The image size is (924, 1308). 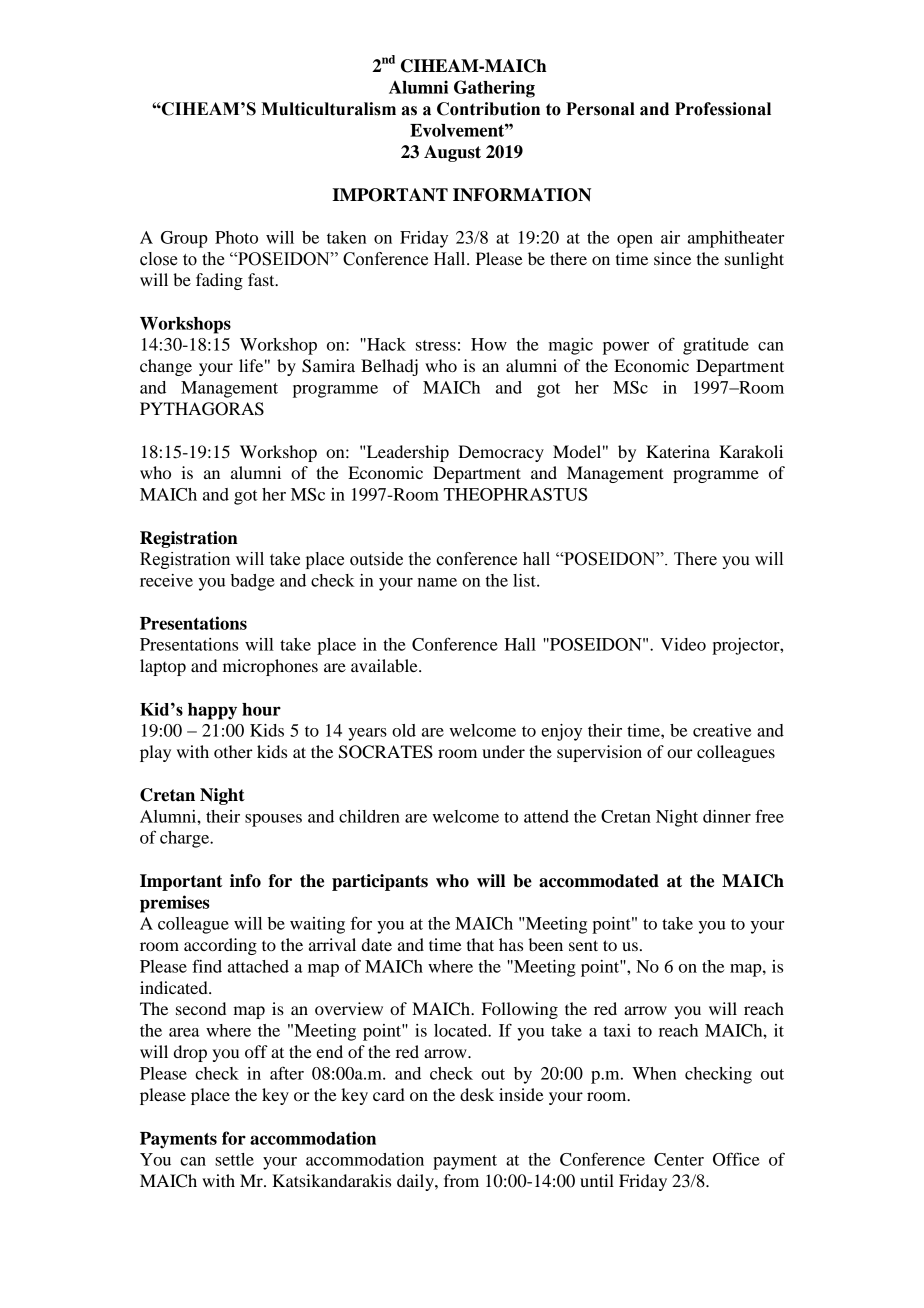 What do you see at coordinates (270, 667) in the page?
I see `microphones` at bounding box center [270, 667].
